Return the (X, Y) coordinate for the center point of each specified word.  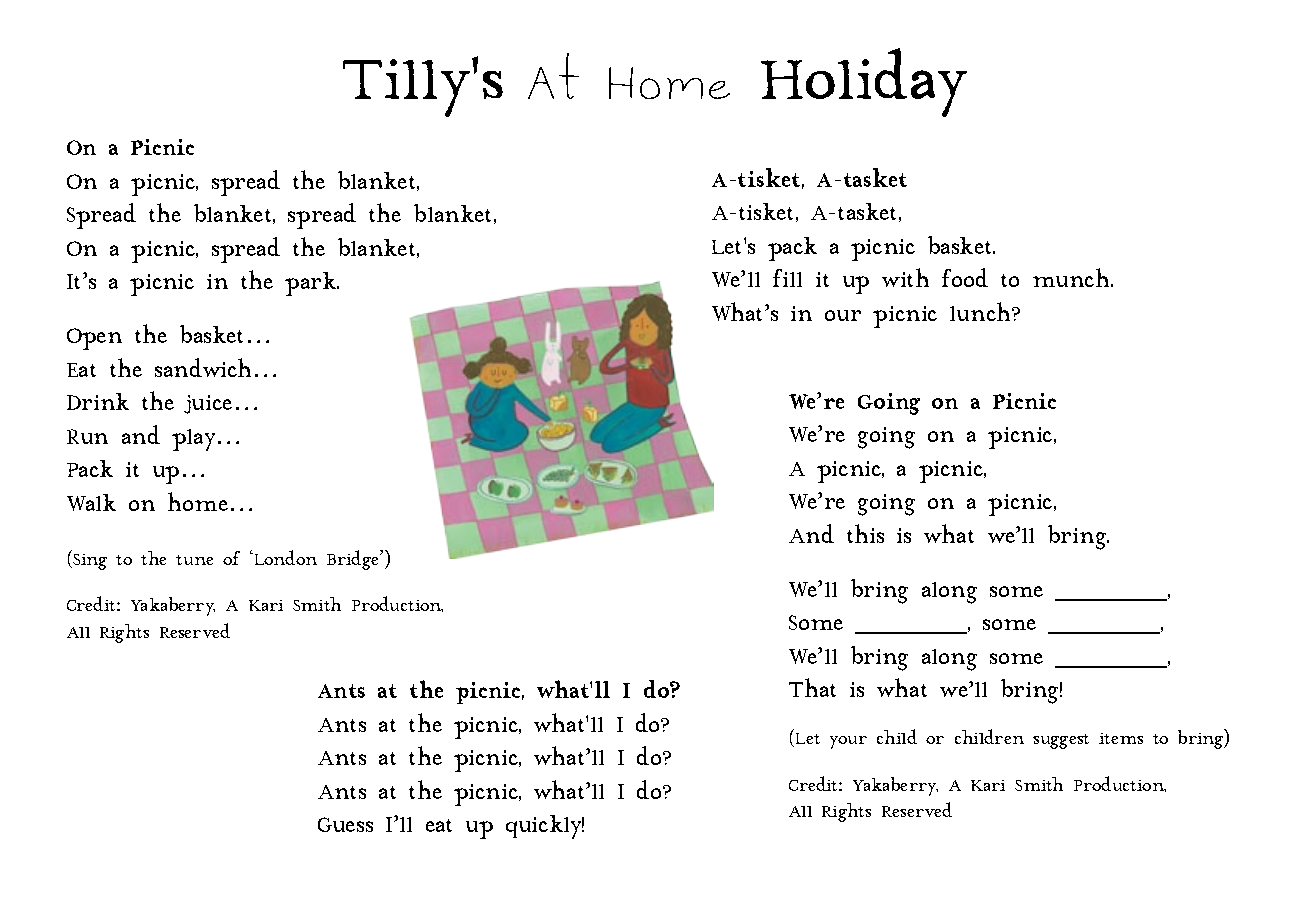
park (312, 284)
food (965, 277)
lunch (981, 311)
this (865, 533)
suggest (1061, 741)
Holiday (864, 82)
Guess (345, 824)
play (193, 440)
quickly (545, 827)
